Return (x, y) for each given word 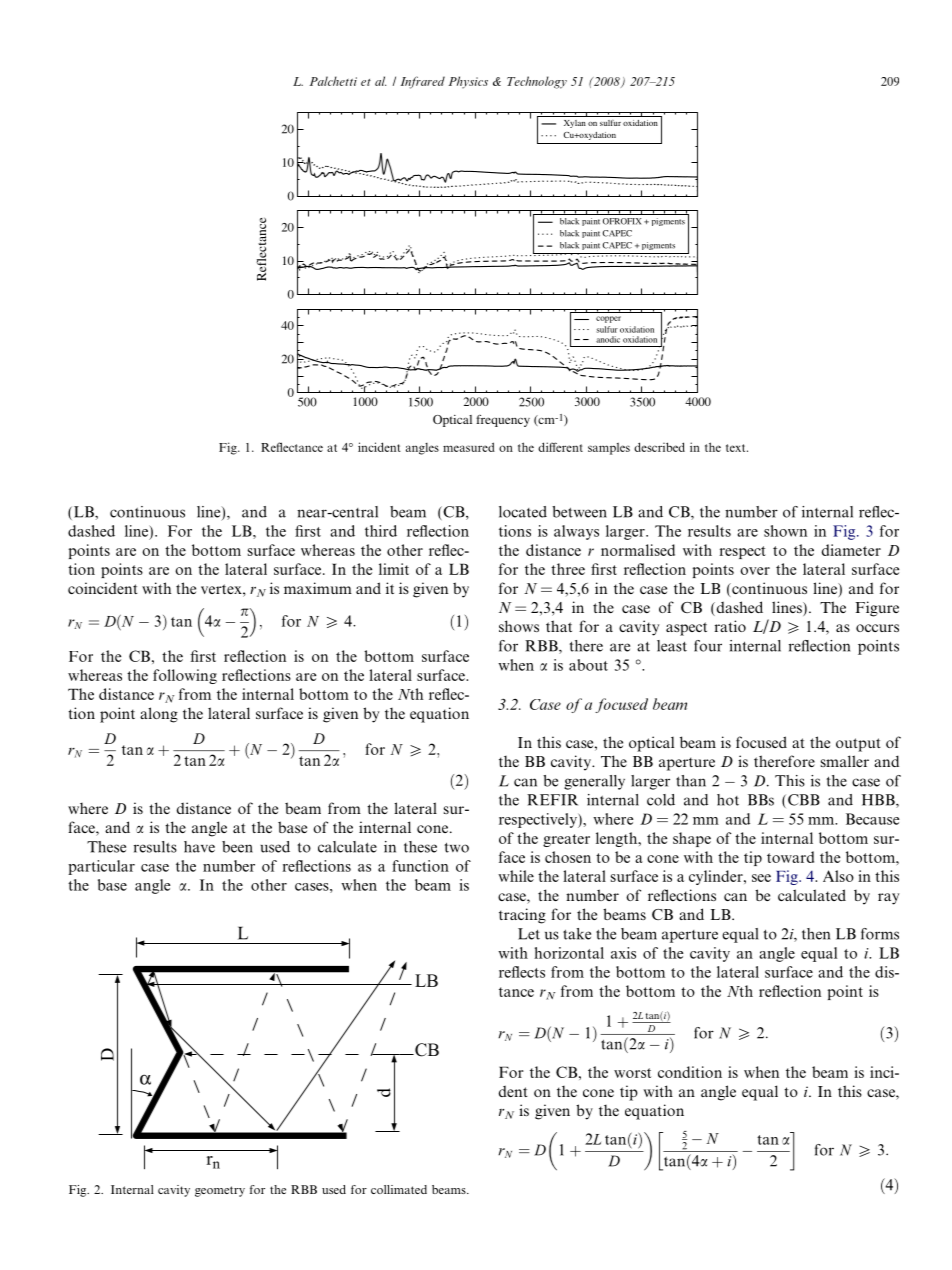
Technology (537, 82)
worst (632, 1073)
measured (469, 447)
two (457, 848)
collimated (399, 1189)
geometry (220, 1191)
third (381, 531)
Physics (468, 82)
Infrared (423, 82)
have (199, 847)
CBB (804, 800)
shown (785, 531)
